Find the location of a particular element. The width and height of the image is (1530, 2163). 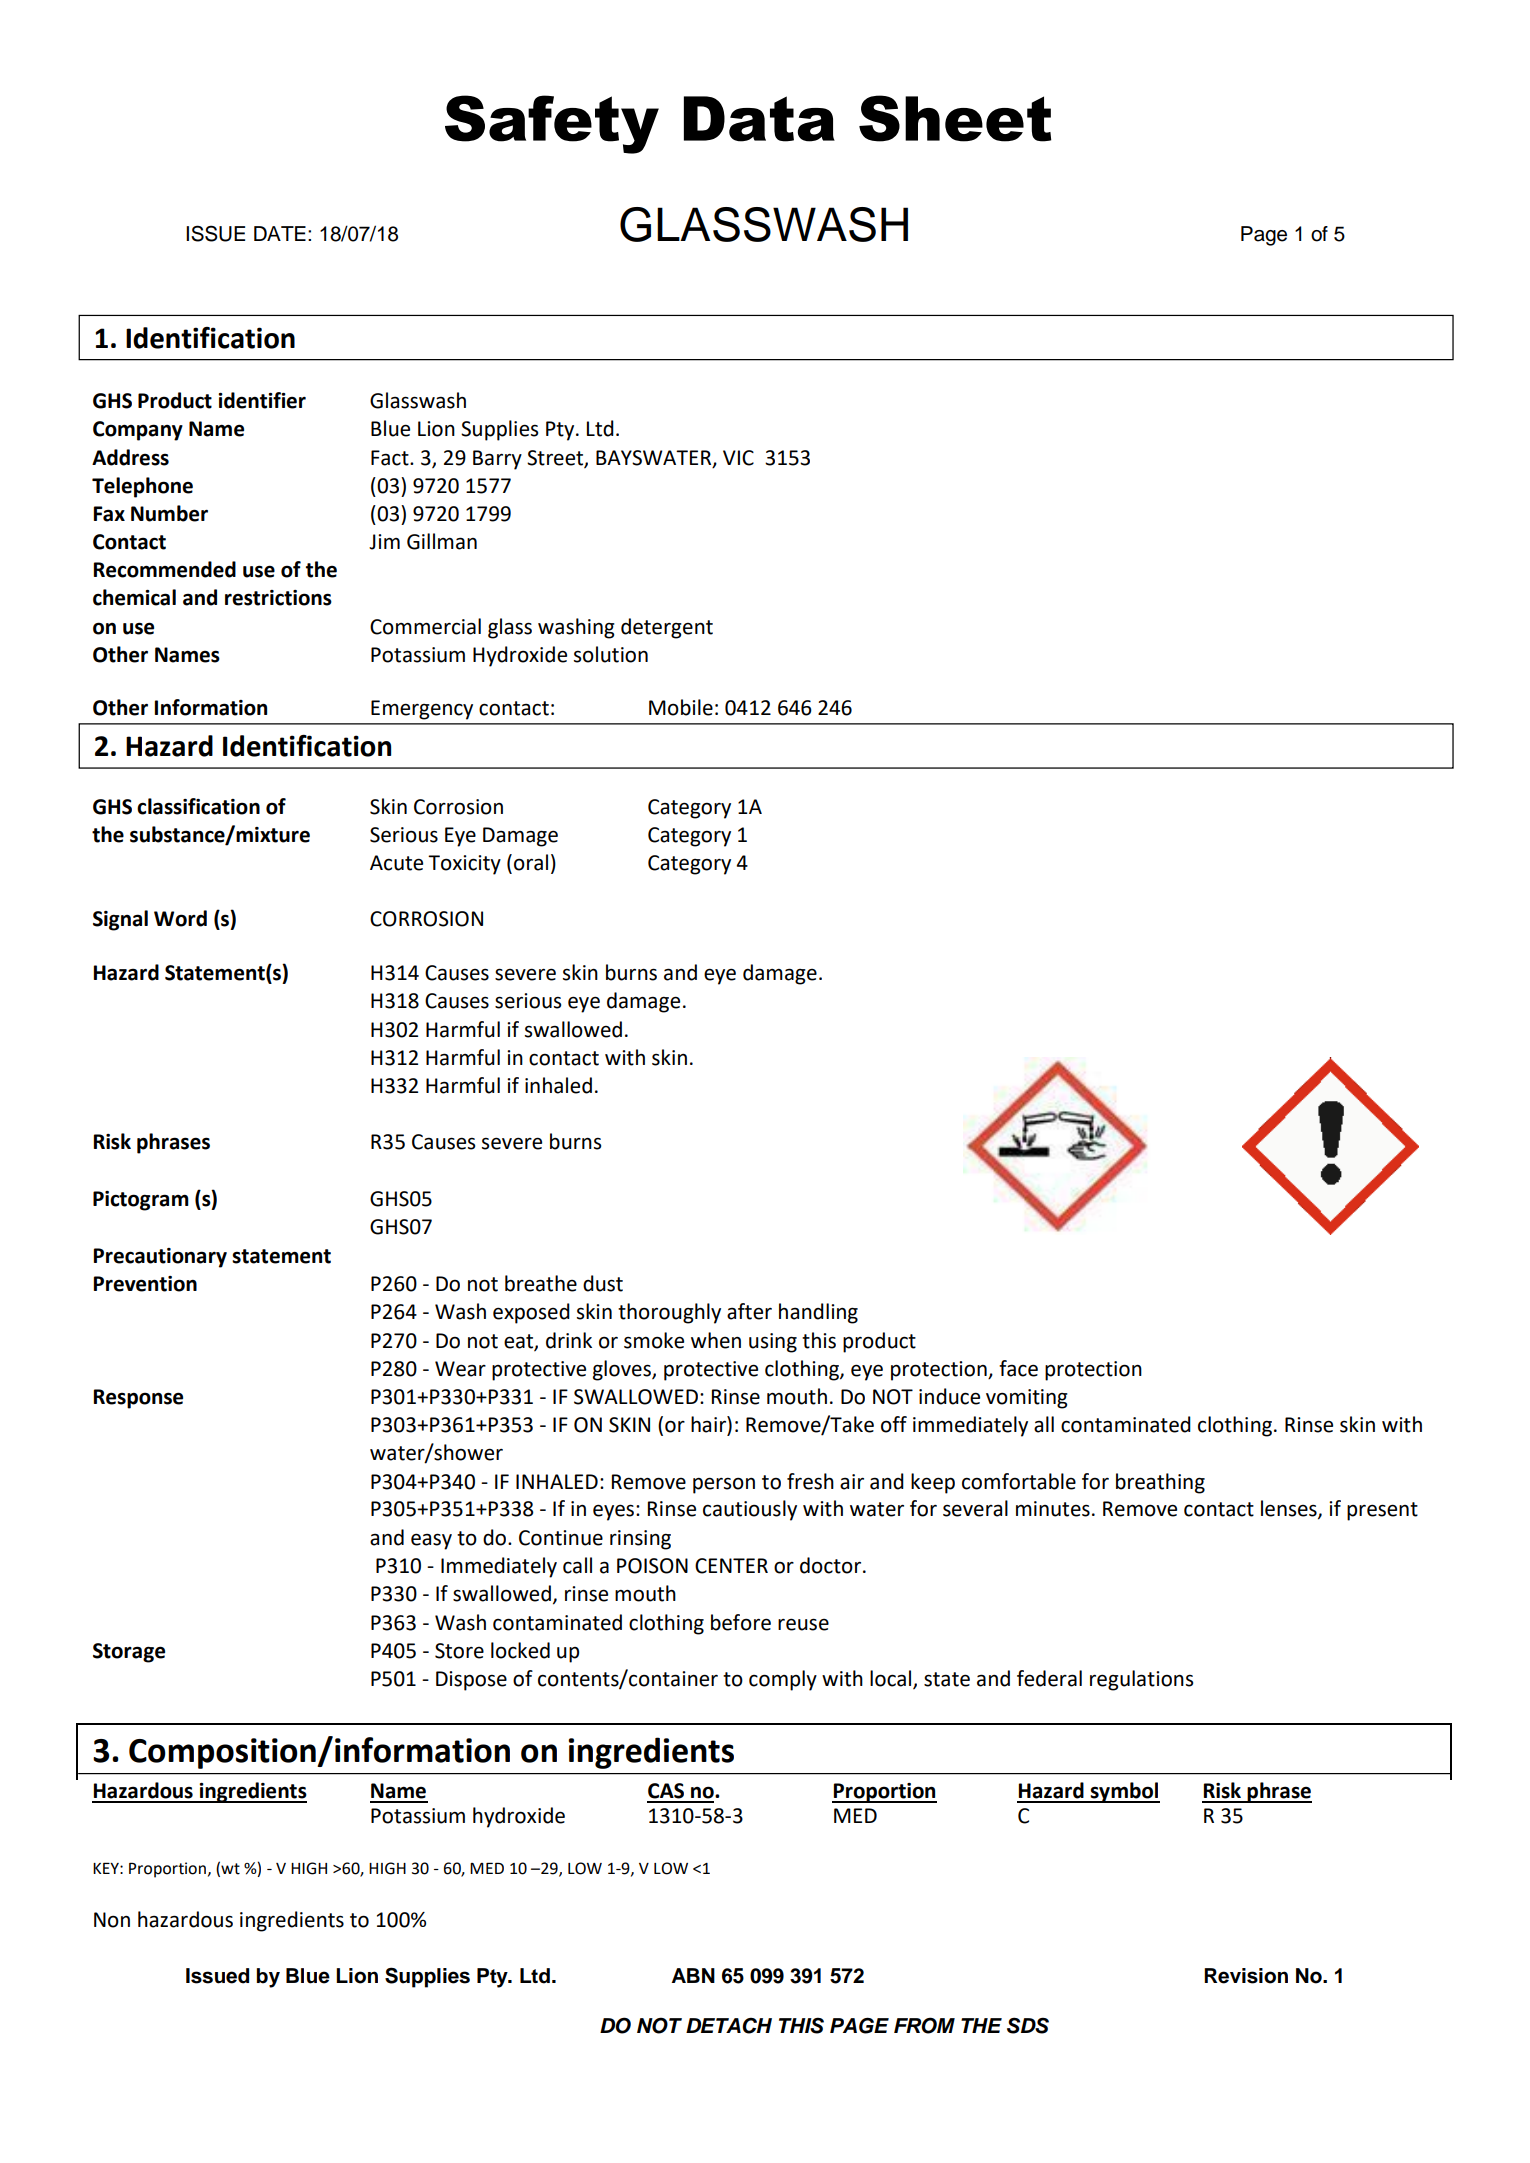

DATE is located at coordinates (280, 233).
